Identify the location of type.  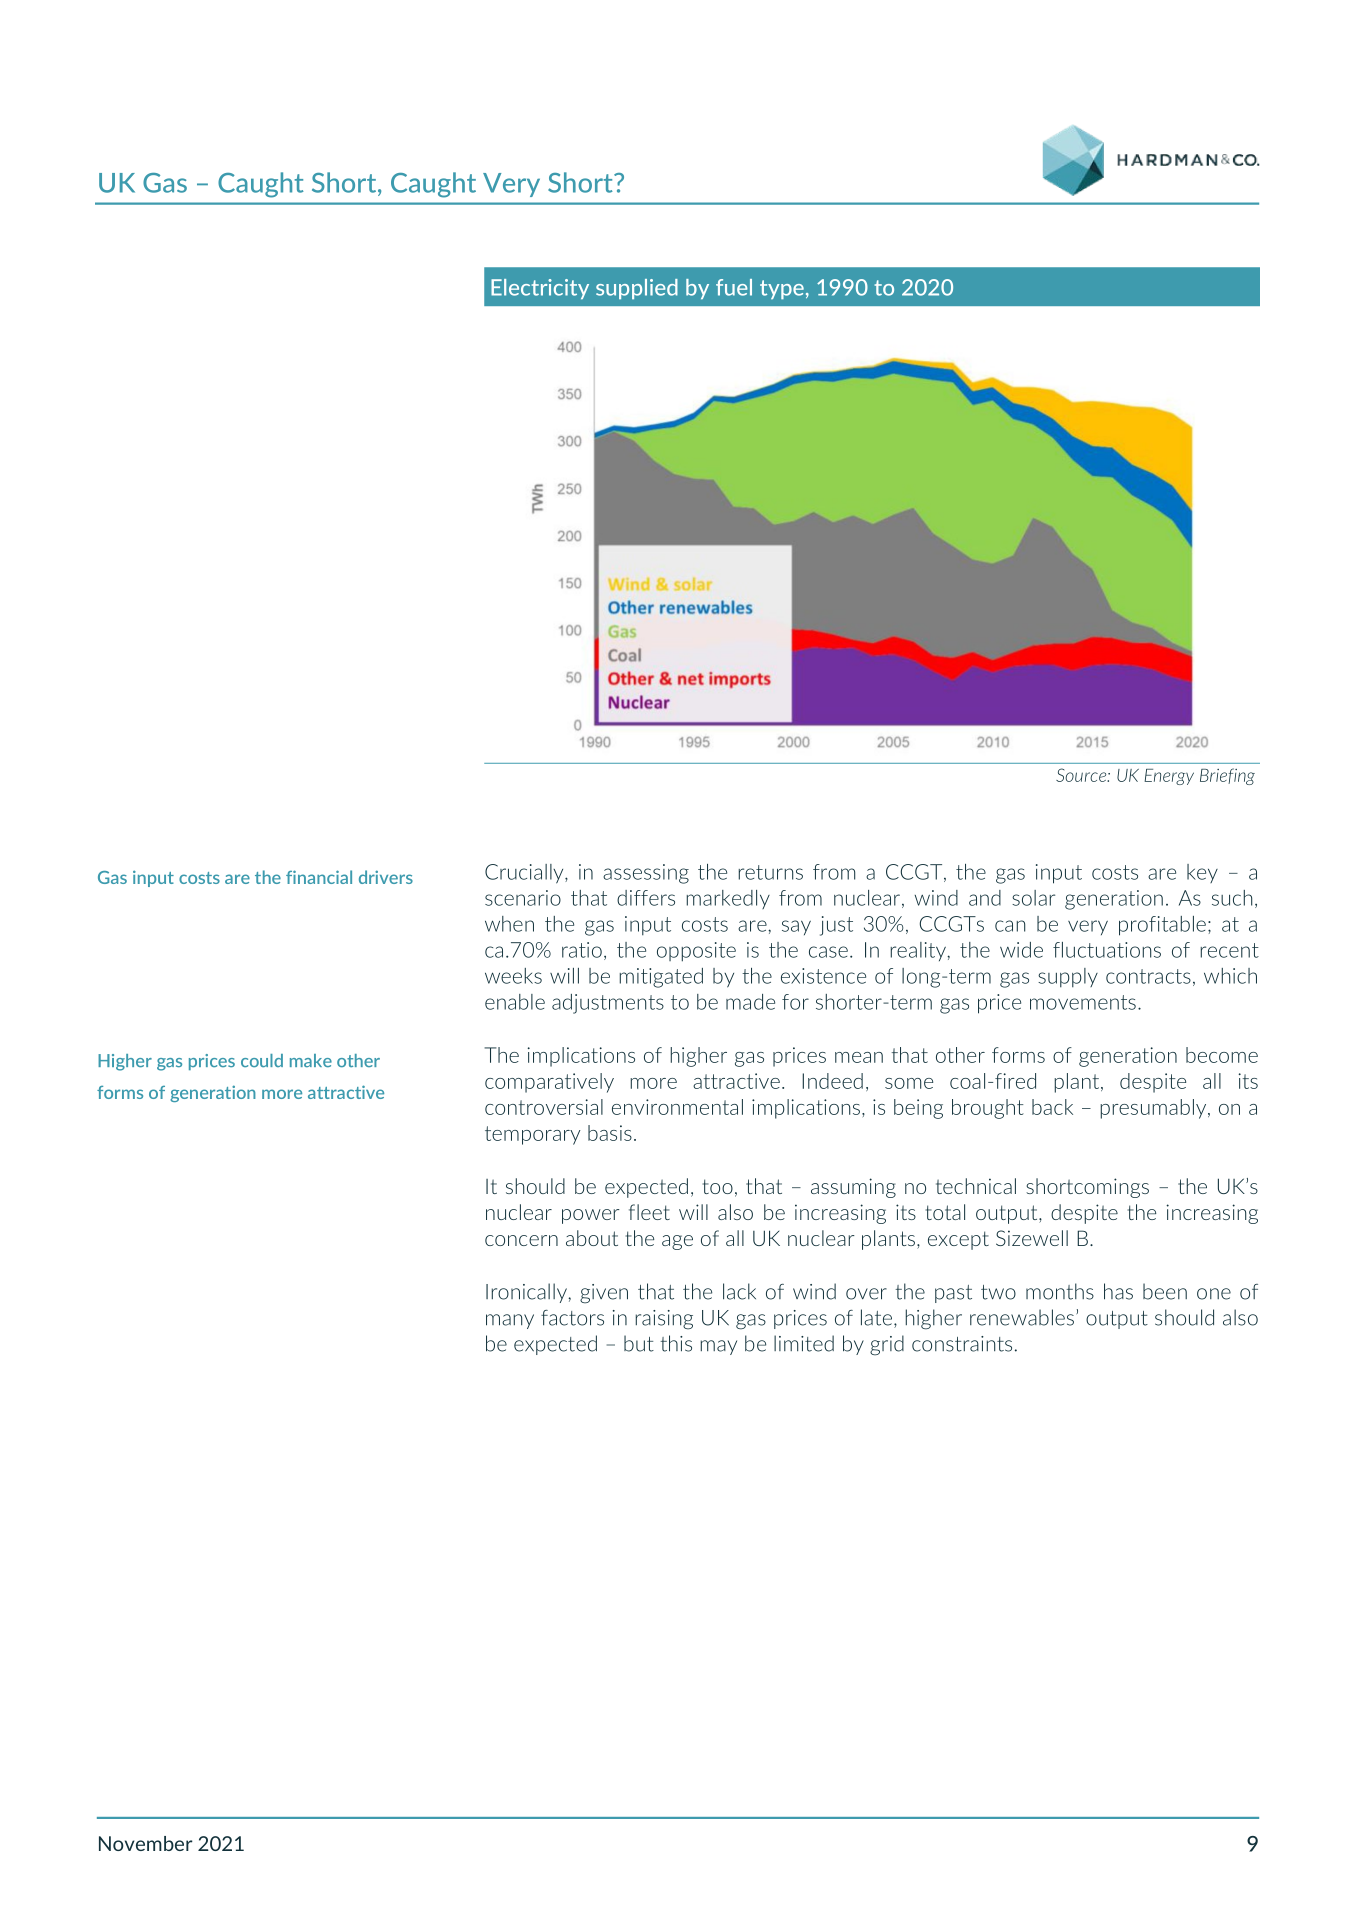
(782, 289).
